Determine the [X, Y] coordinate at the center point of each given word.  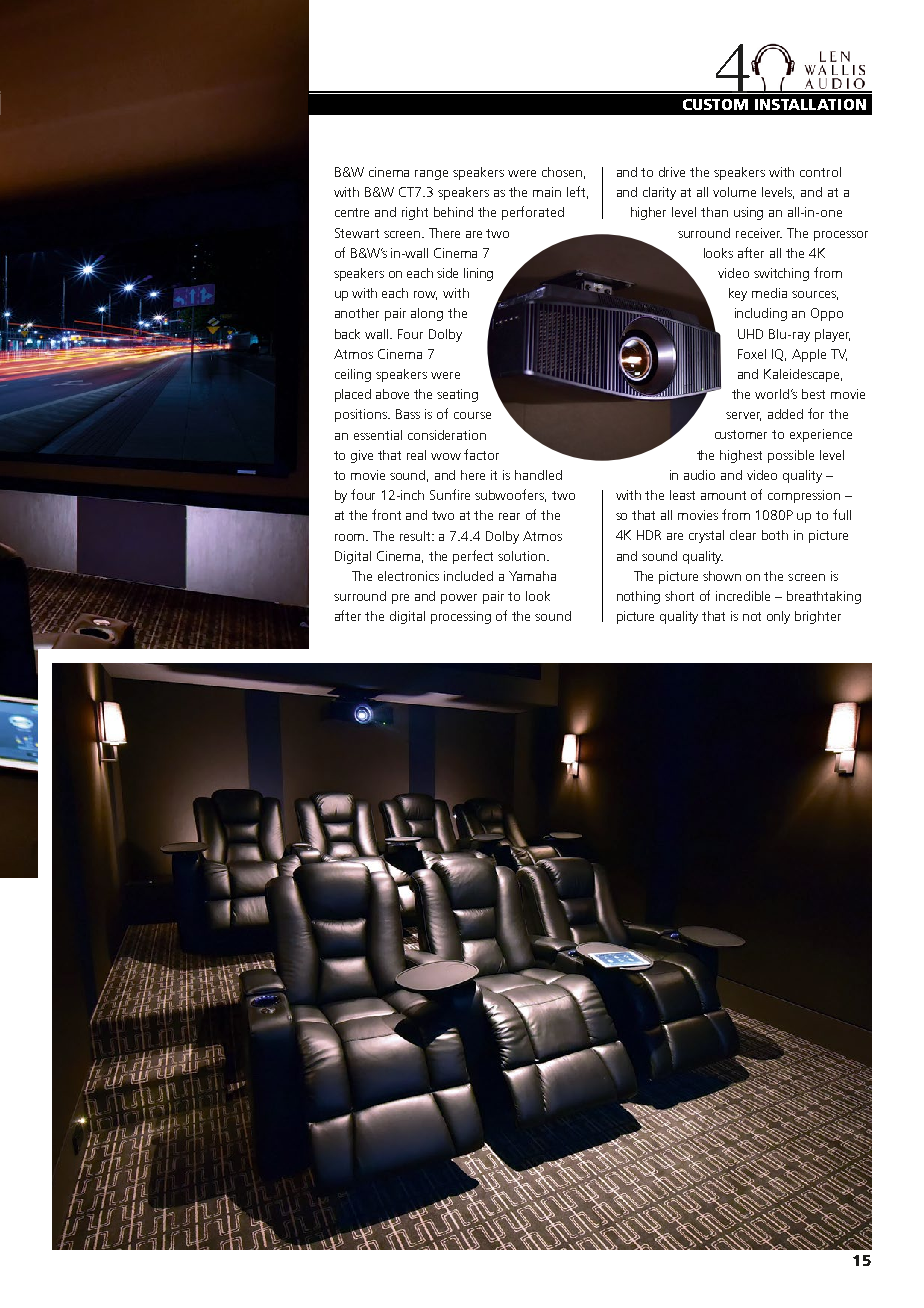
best [813, 394]
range [431, 175]
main [547, 192]
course [472, 415]
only [778, 617]
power [459, 599]
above [392, 394]
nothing [638, 597]
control [820, 172]
